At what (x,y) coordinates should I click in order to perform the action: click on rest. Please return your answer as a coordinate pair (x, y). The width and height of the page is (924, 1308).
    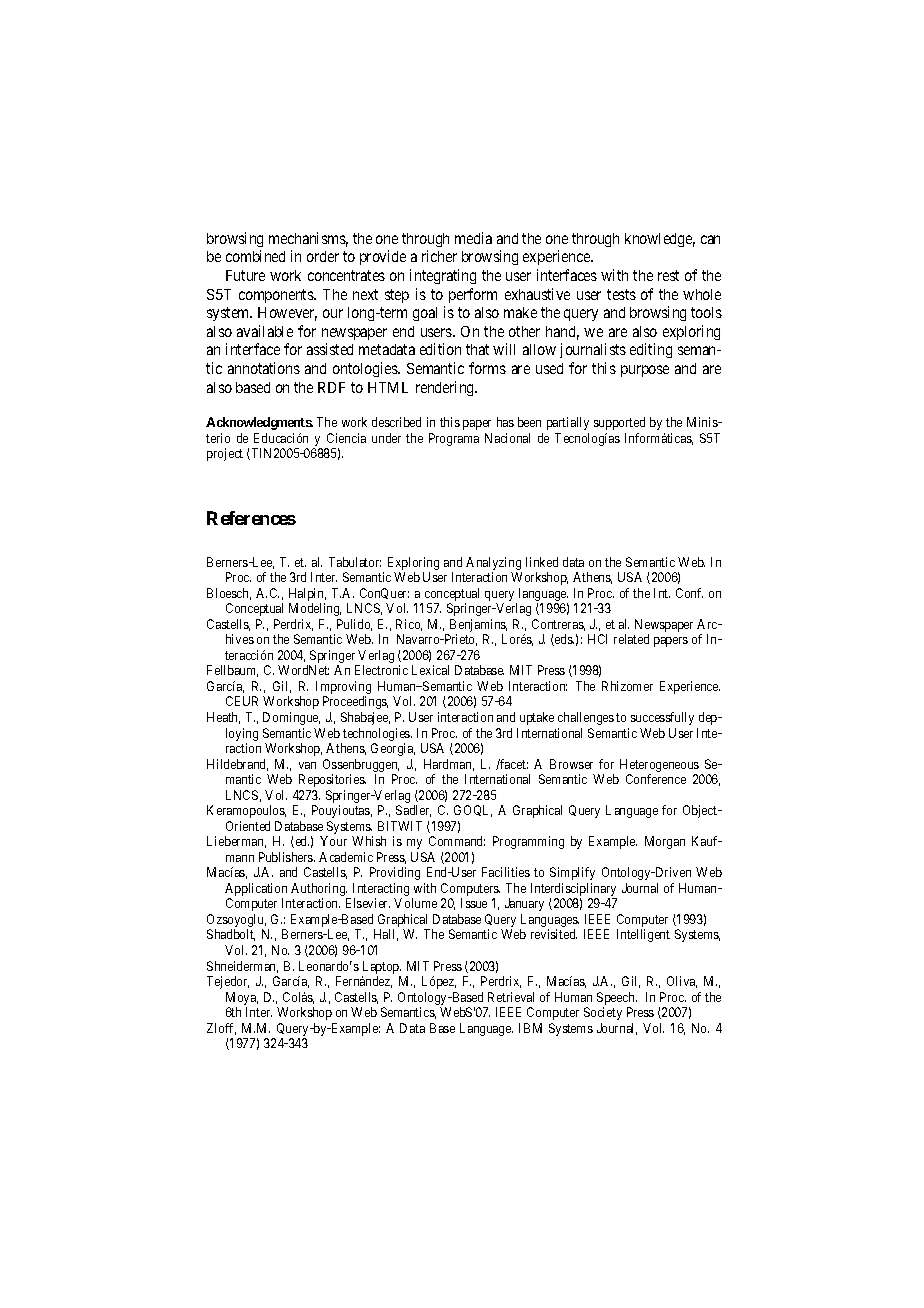
    Looking at the image, I should click on (668, 275).
